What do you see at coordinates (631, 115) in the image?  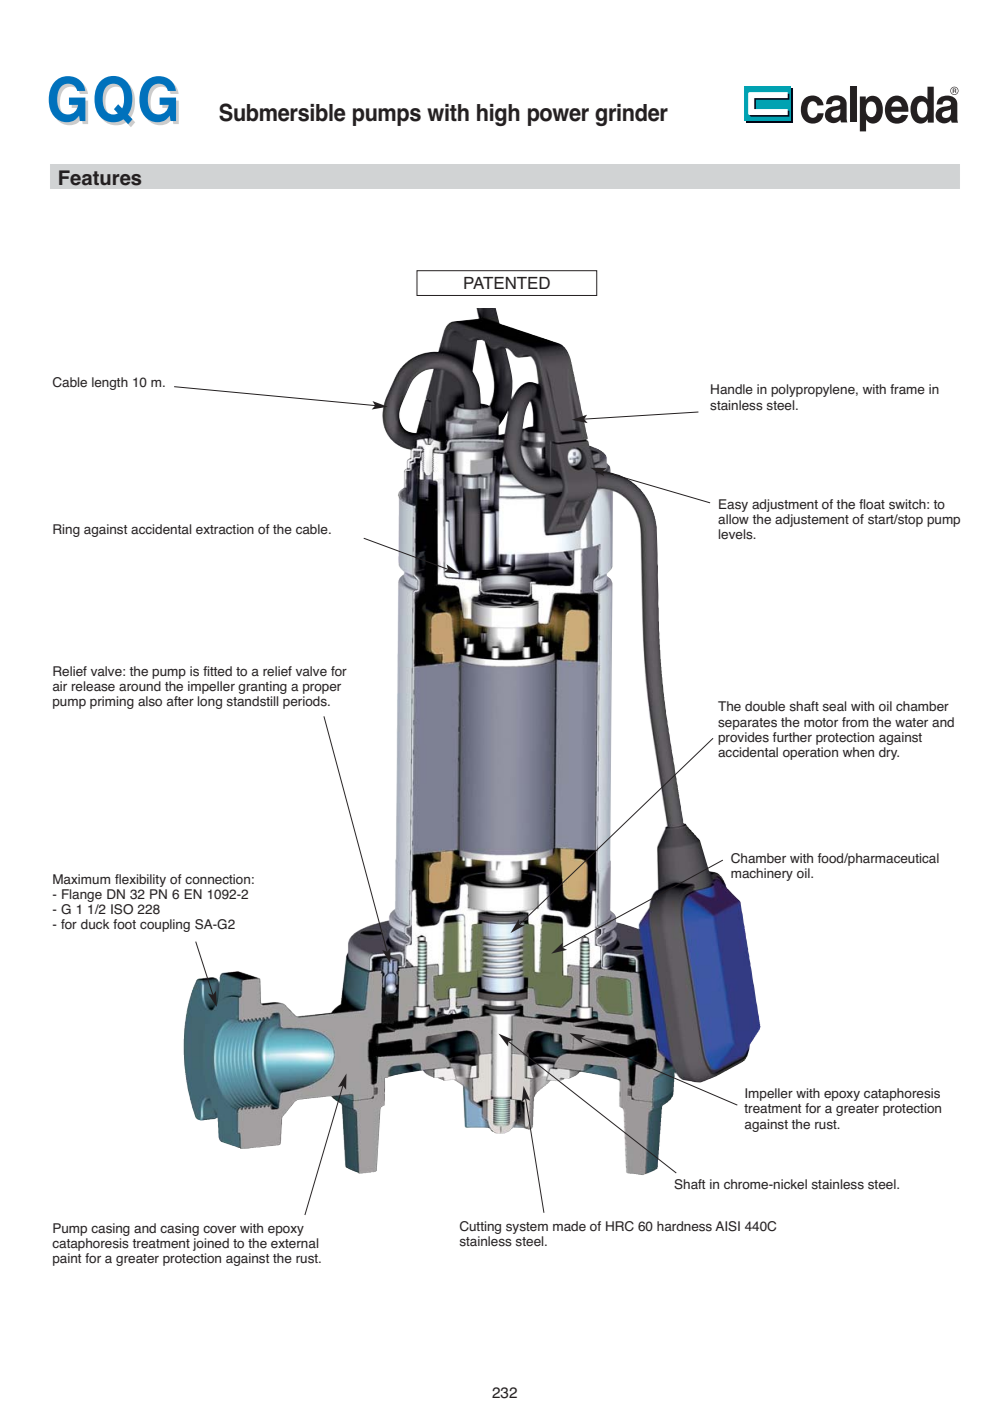 I see `grinder` at bounding box center [631, 115].
